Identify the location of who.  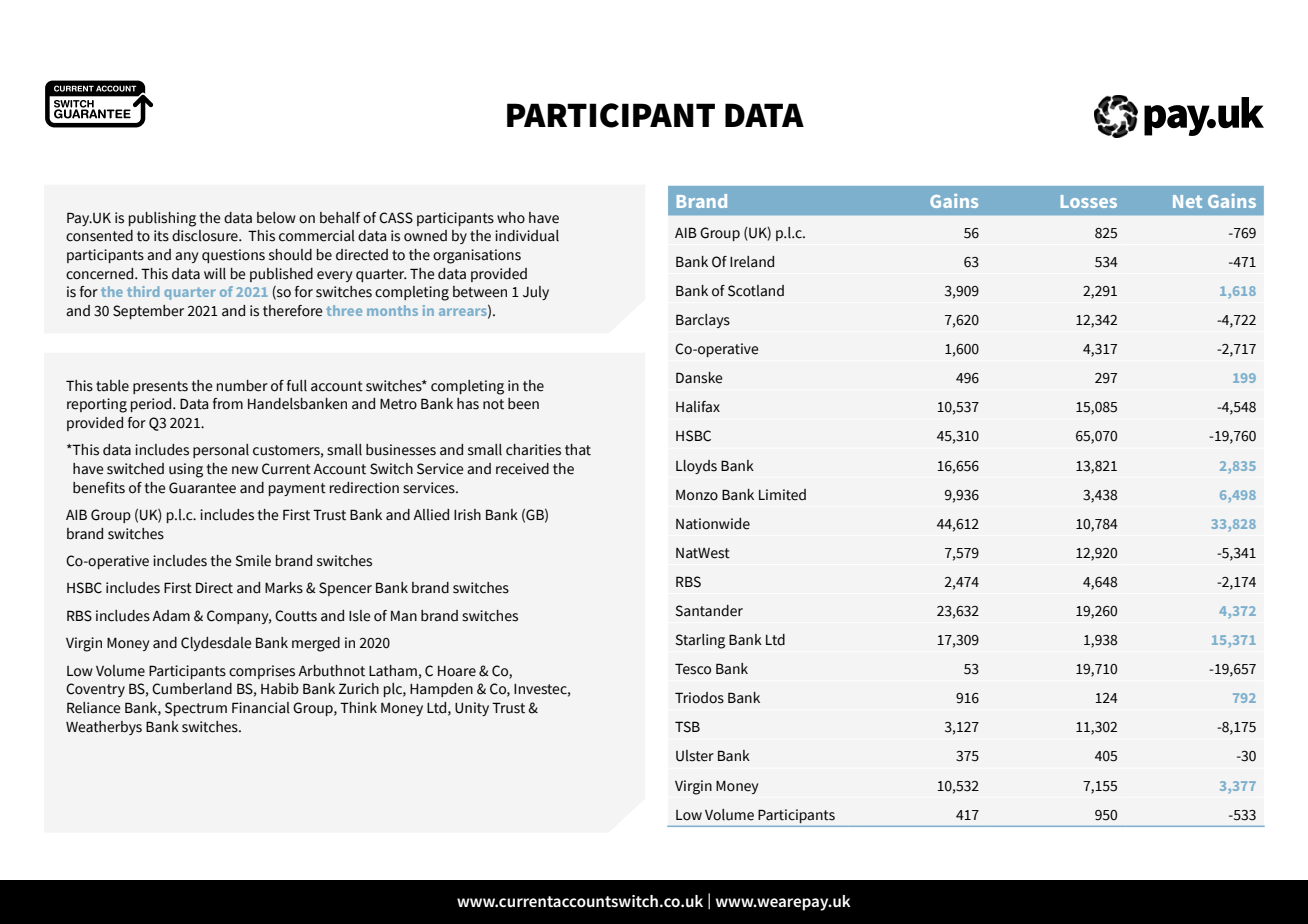
(511, 218).
